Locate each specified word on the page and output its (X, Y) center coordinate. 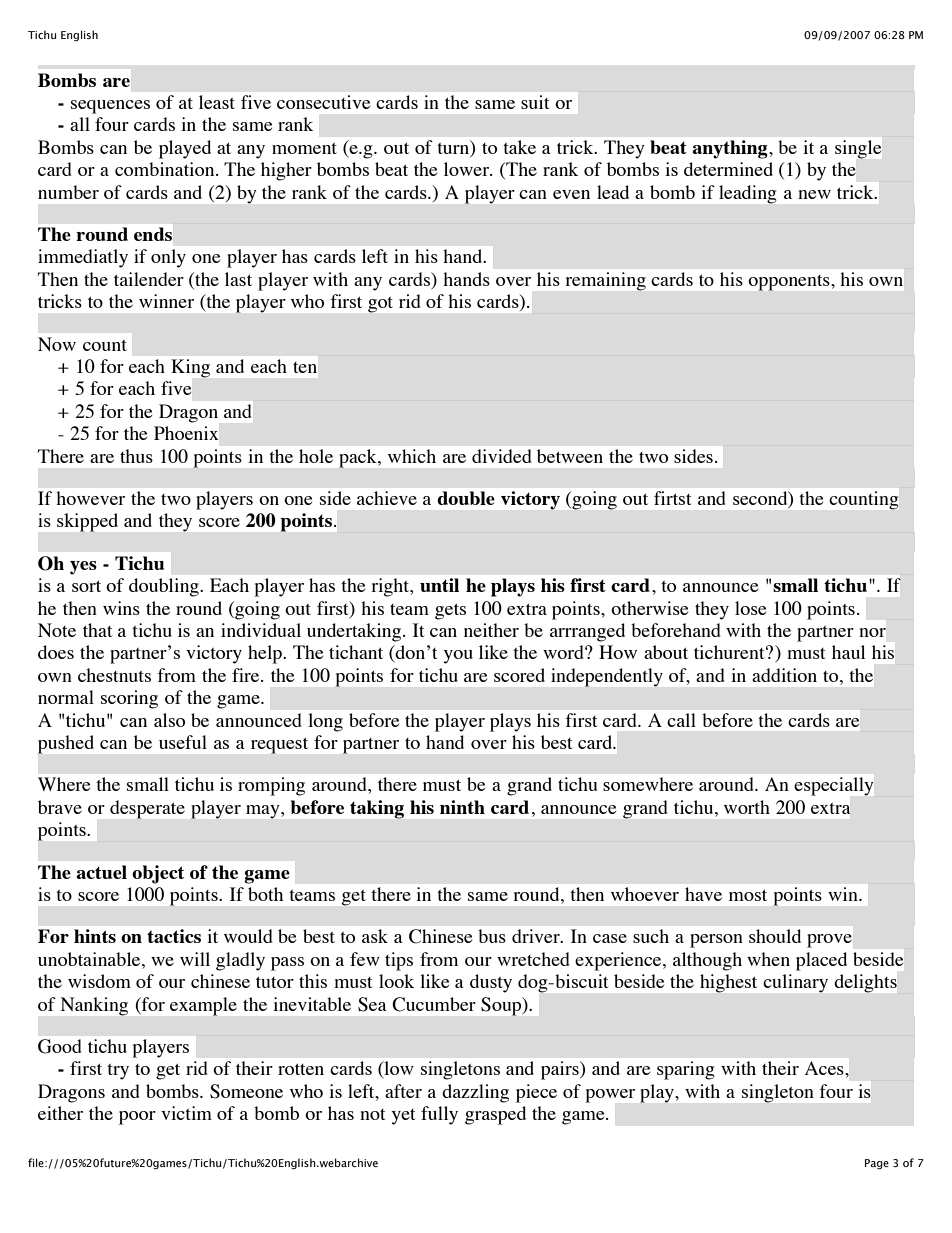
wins (121, 608)
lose (750, 608)
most (748, 895)
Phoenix (186, 433)
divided (502, 456)
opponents (790, 283)
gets (450, 612)
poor (137, 1118)
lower (468, 169)
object (158, 874)
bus (492, 936)
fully (439, 1115)
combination (166, 169)
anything (731, 149)
